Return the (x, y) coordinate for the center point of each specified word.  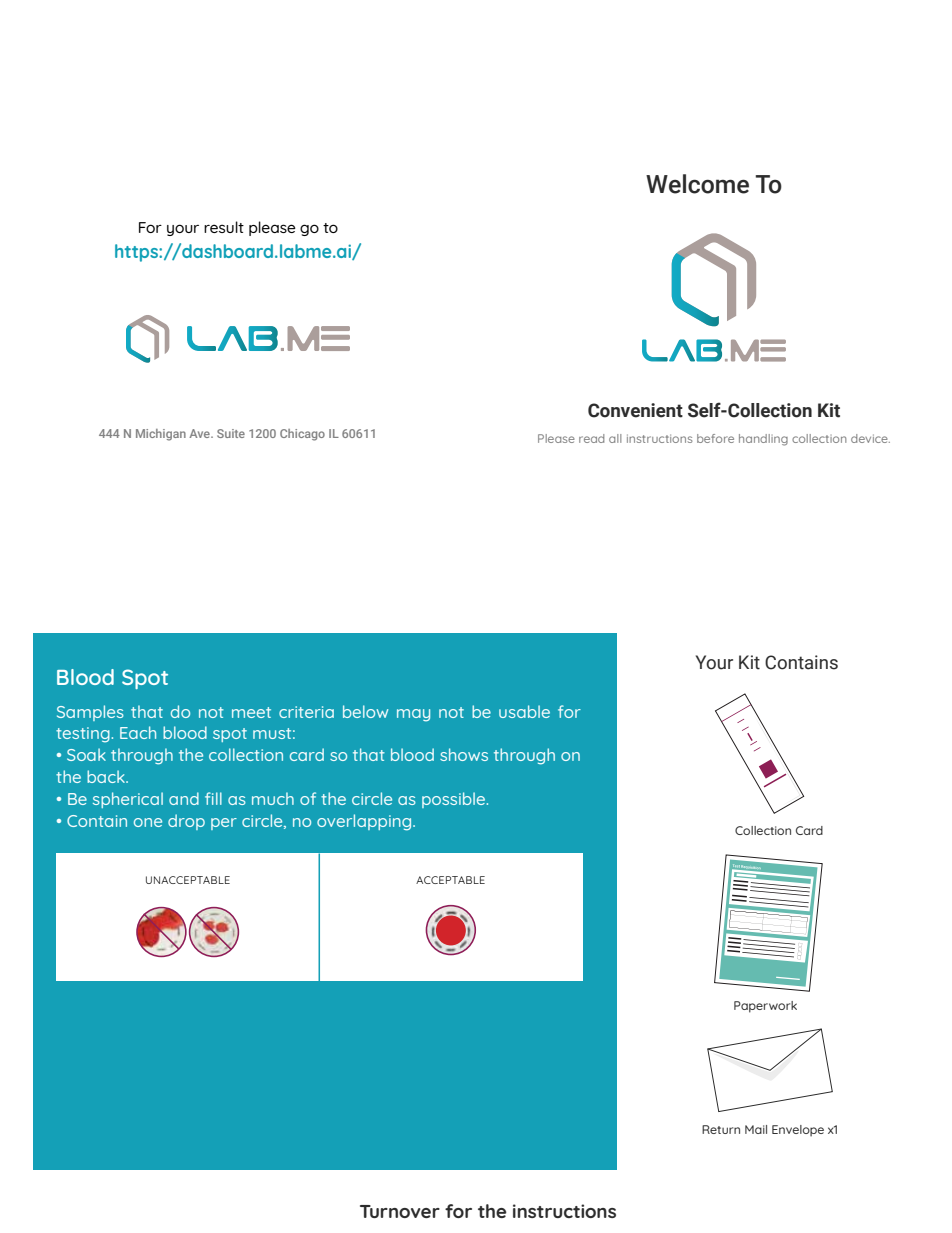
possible (455, 800)
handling (763, 440)
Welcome (697, 184)
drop (186, 822)
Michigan (161, 435)
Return (721, 1129)
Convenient (635, 410)
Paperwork (765, 1007)
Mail (756, 1129)
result (224, 227)
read (591, 438)
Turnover (400, 1211)
